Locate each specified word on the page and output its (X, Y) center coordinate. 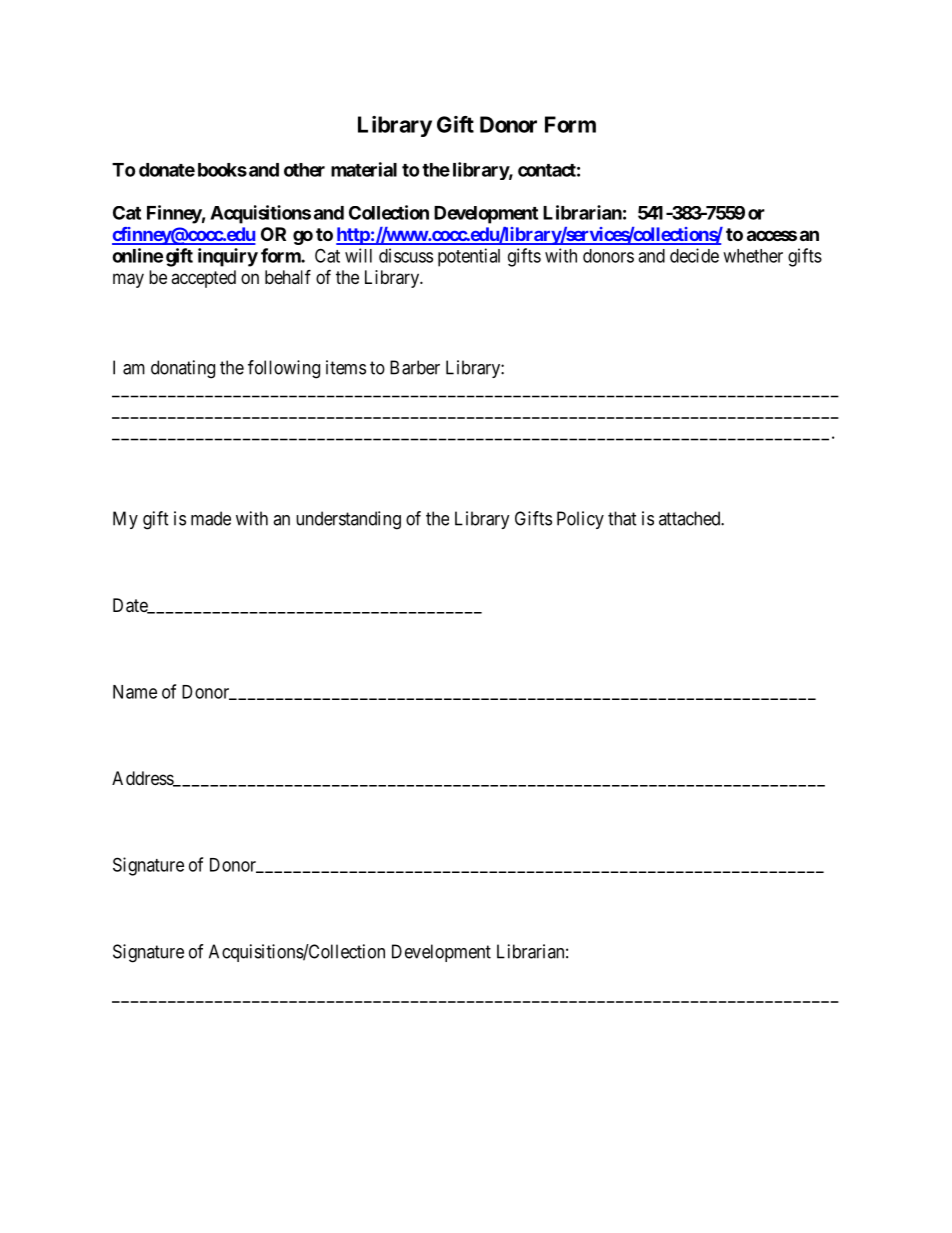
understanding (348, 520)
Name (135, 692)
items (346, 367)
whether (753, 256)
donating (183, 369)
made (211, 518)
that (622, 518)
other (304, 170)
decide (694, 255)
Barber (415, 367)
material (364, 169)
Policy (580, 520)
